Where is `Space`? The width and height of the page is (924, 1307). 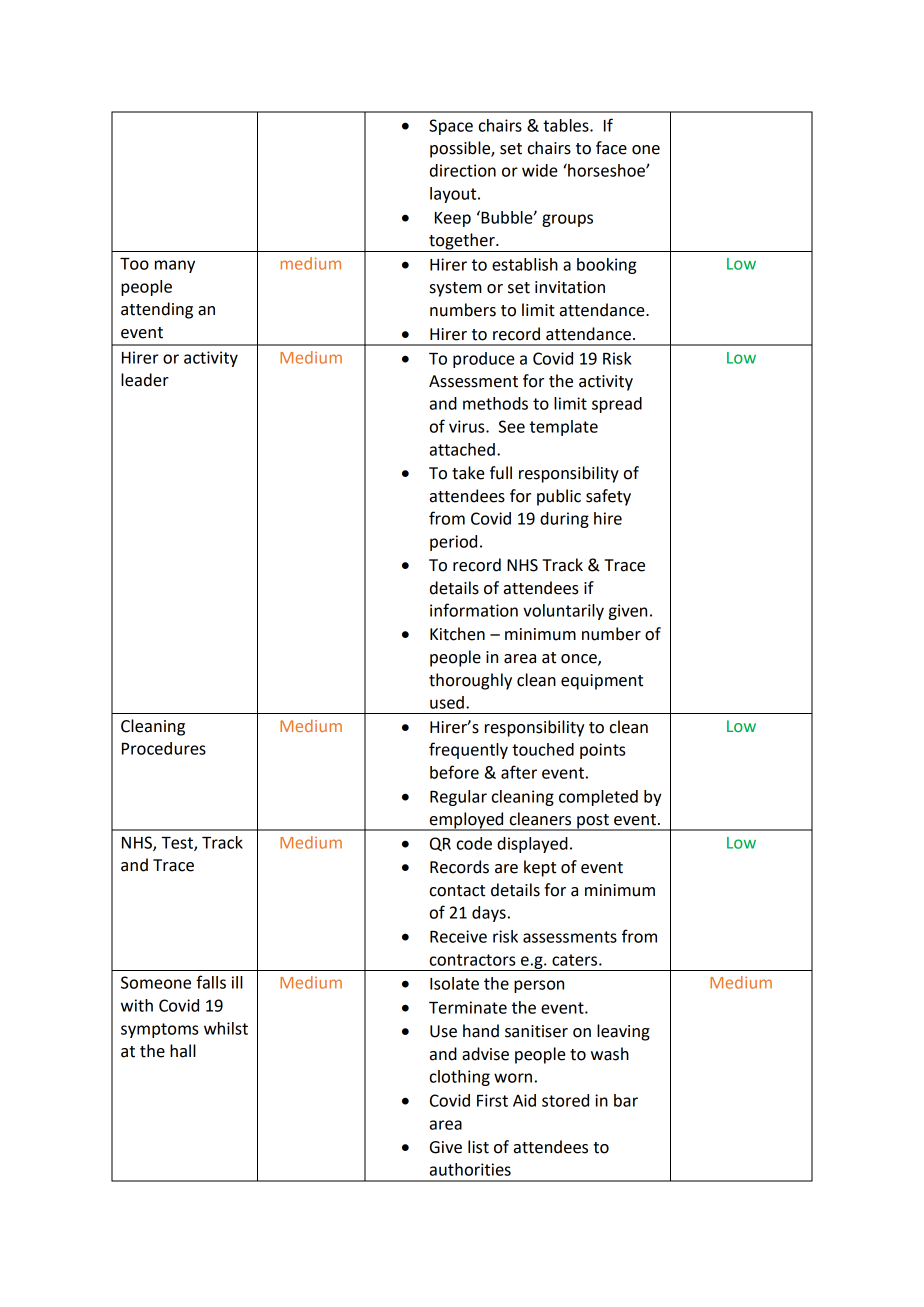 Space is located at coordinates (451, 127).
